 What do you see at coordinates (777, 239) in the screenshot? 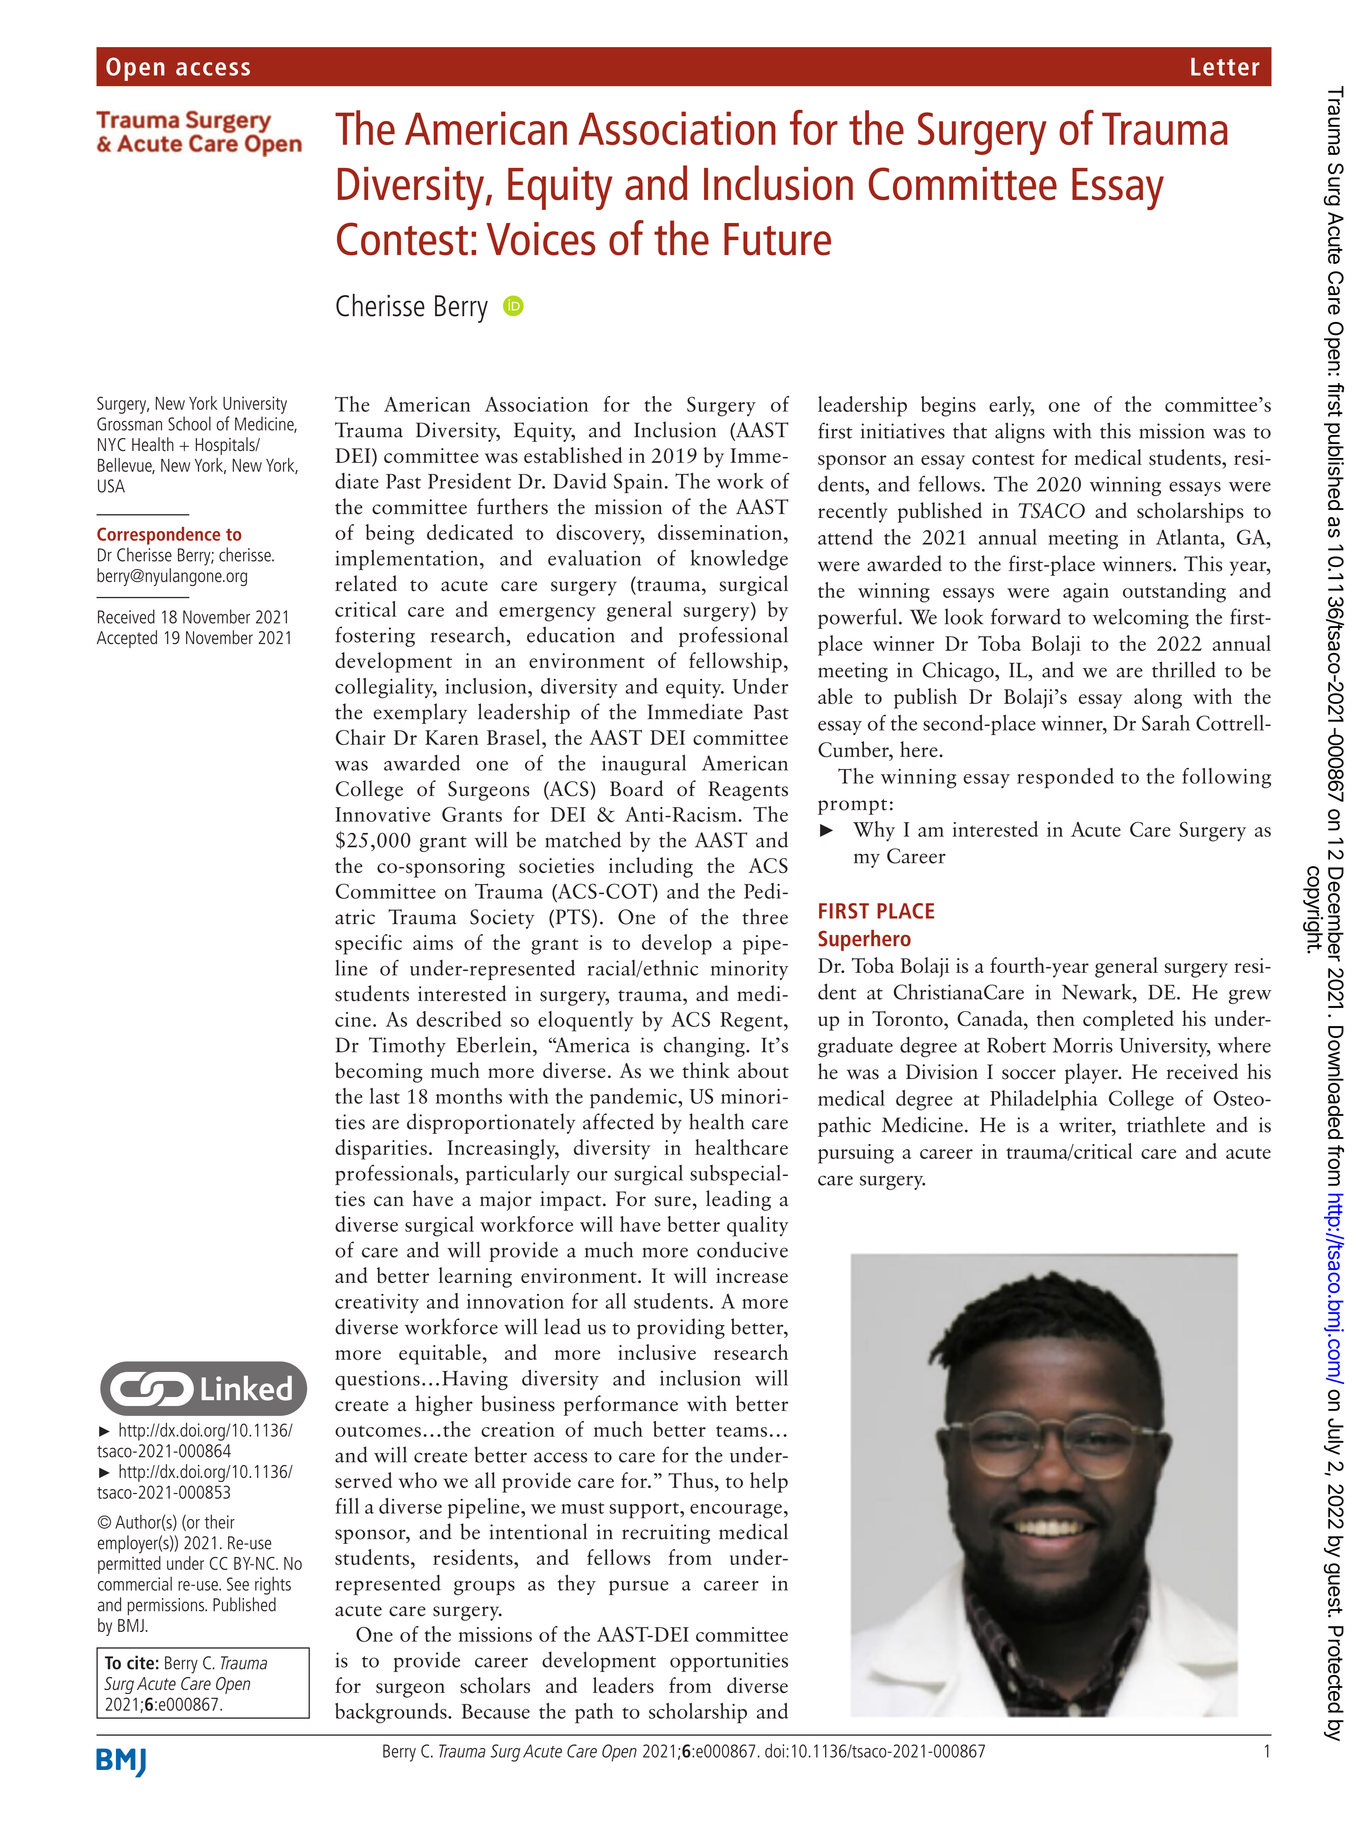
I see `Future` at bounding box center [777, 239].
